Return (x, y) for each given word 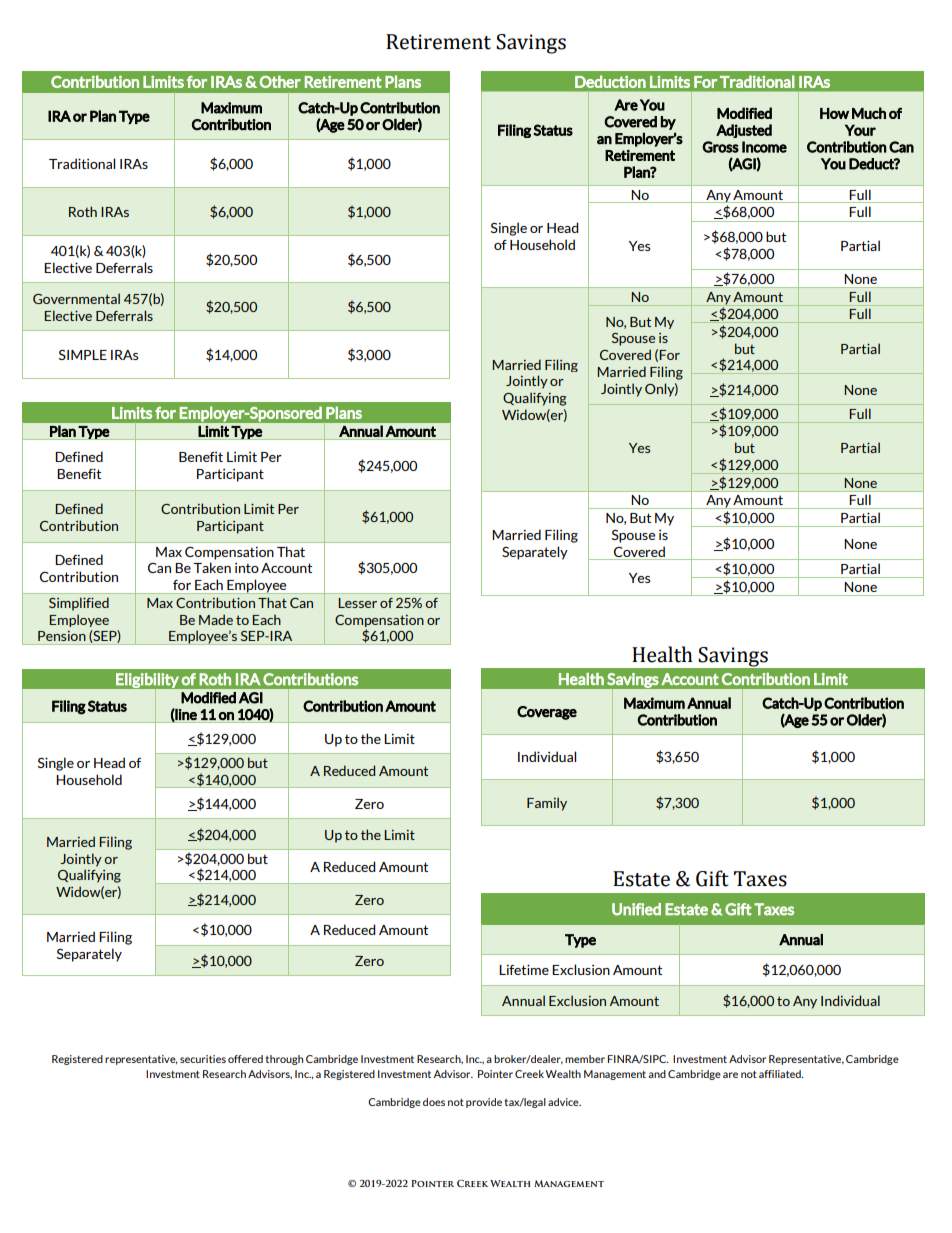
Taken (212, 567)
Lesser (357, 603)
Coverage (547, 713)
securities (203, 1059)
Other (280, 81)
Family (547, 804)
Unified (636, 909)
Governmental (76, 298)
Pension (62, 636)
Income (764, 147)
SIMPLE (83, 355)
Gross (720, 147)
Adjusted (744, 131)
